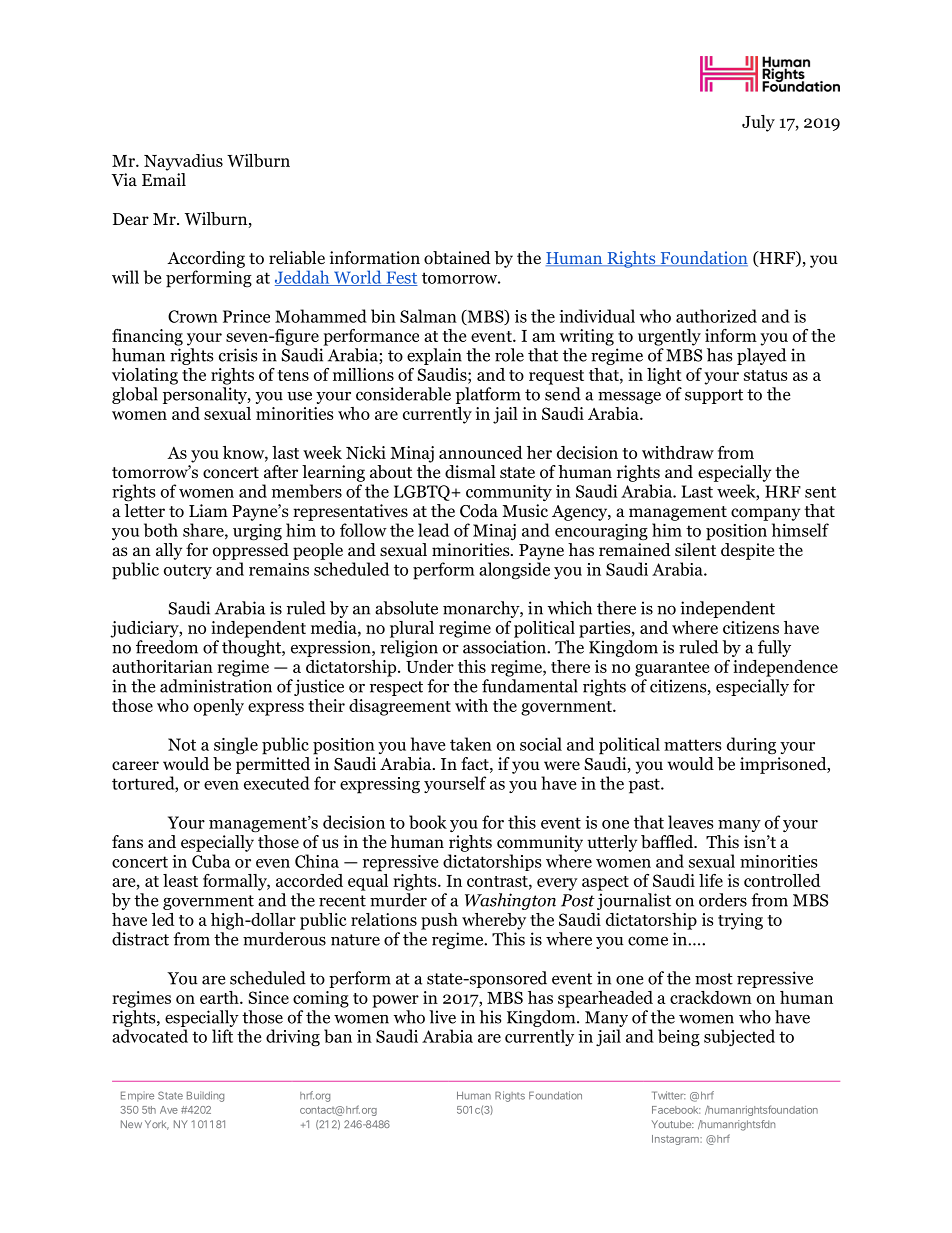 Image resolution: width=952 pixels, height=1233 pixels. I want to click on July, so click(758, 123).
